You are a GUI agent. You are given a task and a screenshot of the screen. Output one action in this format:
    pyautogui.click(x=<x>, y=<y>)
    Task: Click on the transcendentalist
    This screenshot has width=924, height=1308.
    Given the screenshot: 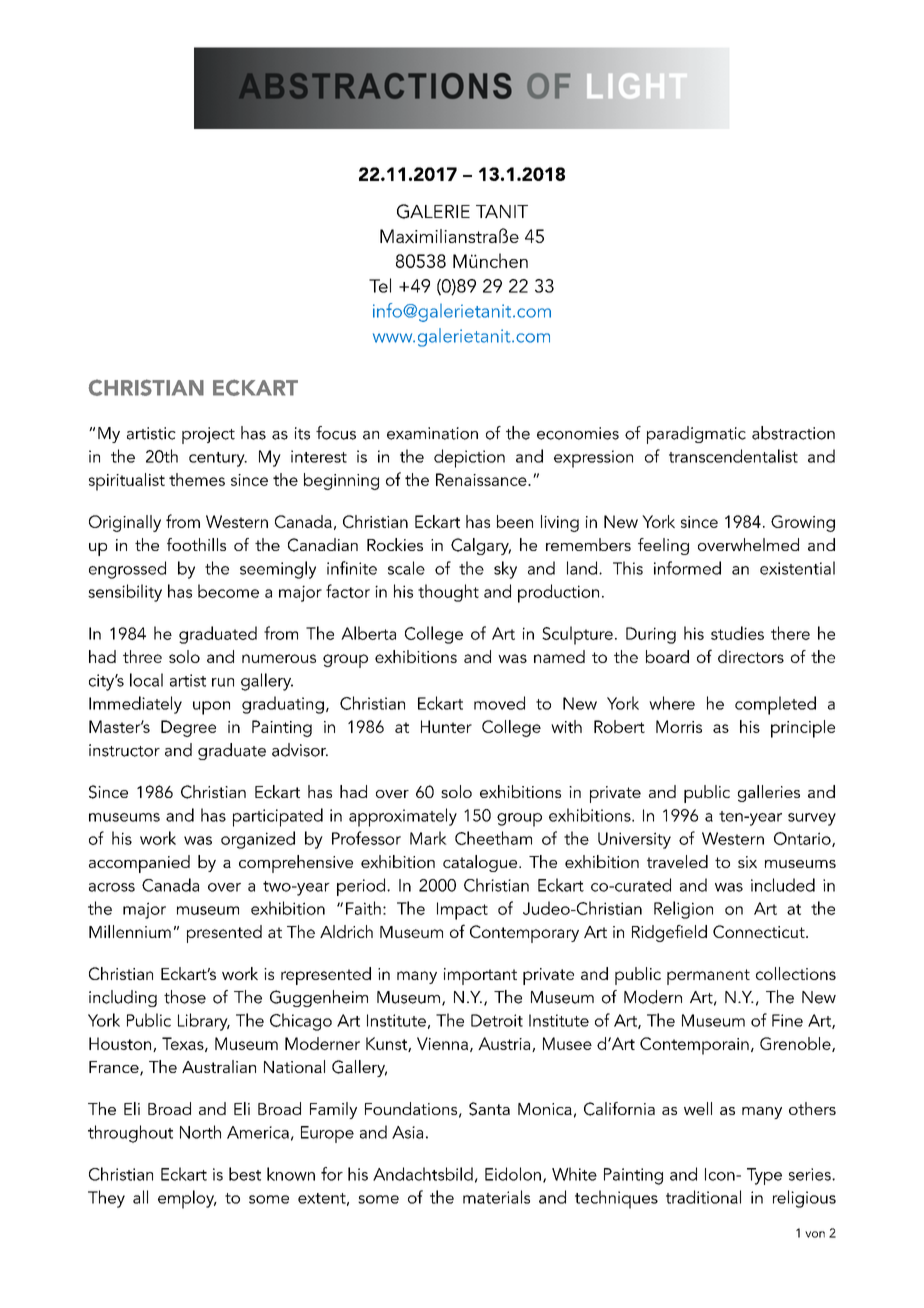 What is the action you would take?
    pyautogui.click(x=733, y=456)
